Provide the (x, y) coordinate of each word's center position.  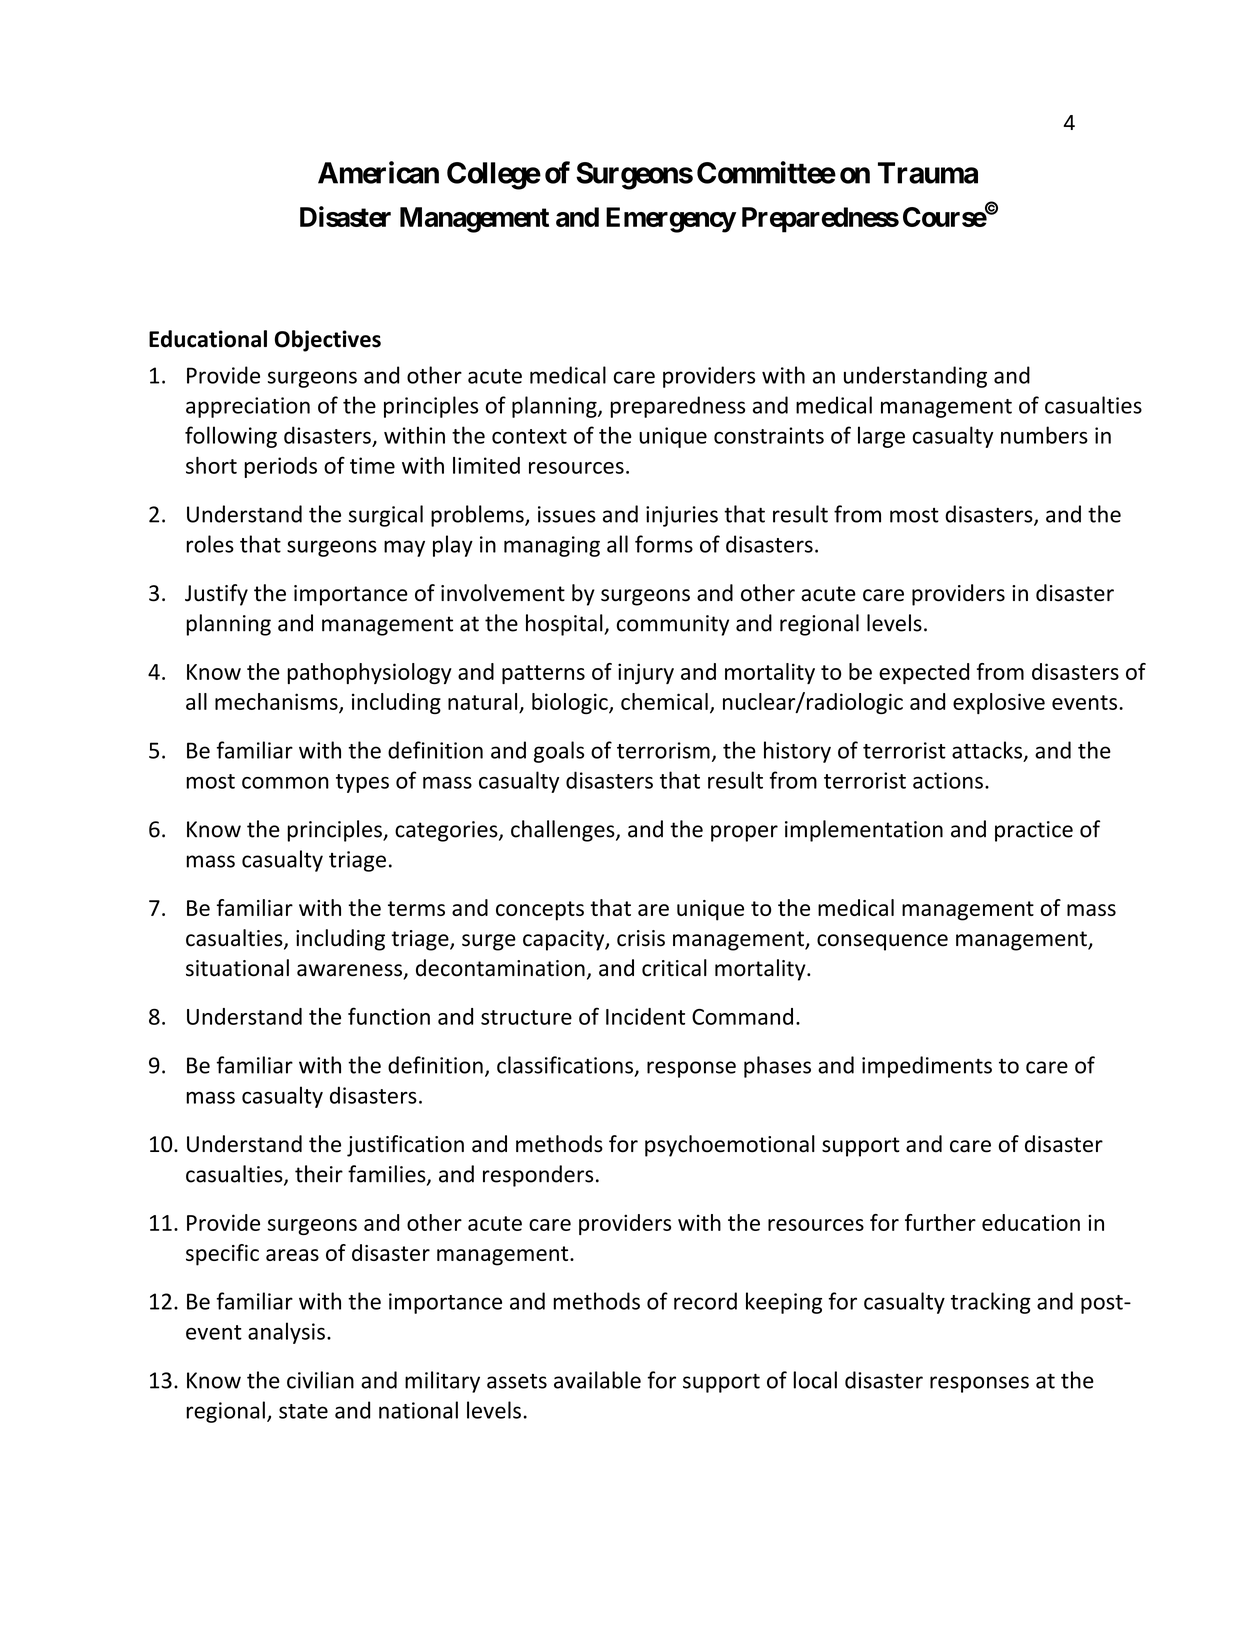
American (378, 172)
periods (280, 467)
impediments (927, 1067)
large (881, 437)
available (597, 1380)
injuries (682, 516)
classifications (565, 1065)
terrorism (663, 750)
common (285, 783)
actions (948, 780)
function (389, 1016)
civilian (320, 1380)
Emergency (671, 220)
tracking (991, 1303)
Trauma (928, 173)
